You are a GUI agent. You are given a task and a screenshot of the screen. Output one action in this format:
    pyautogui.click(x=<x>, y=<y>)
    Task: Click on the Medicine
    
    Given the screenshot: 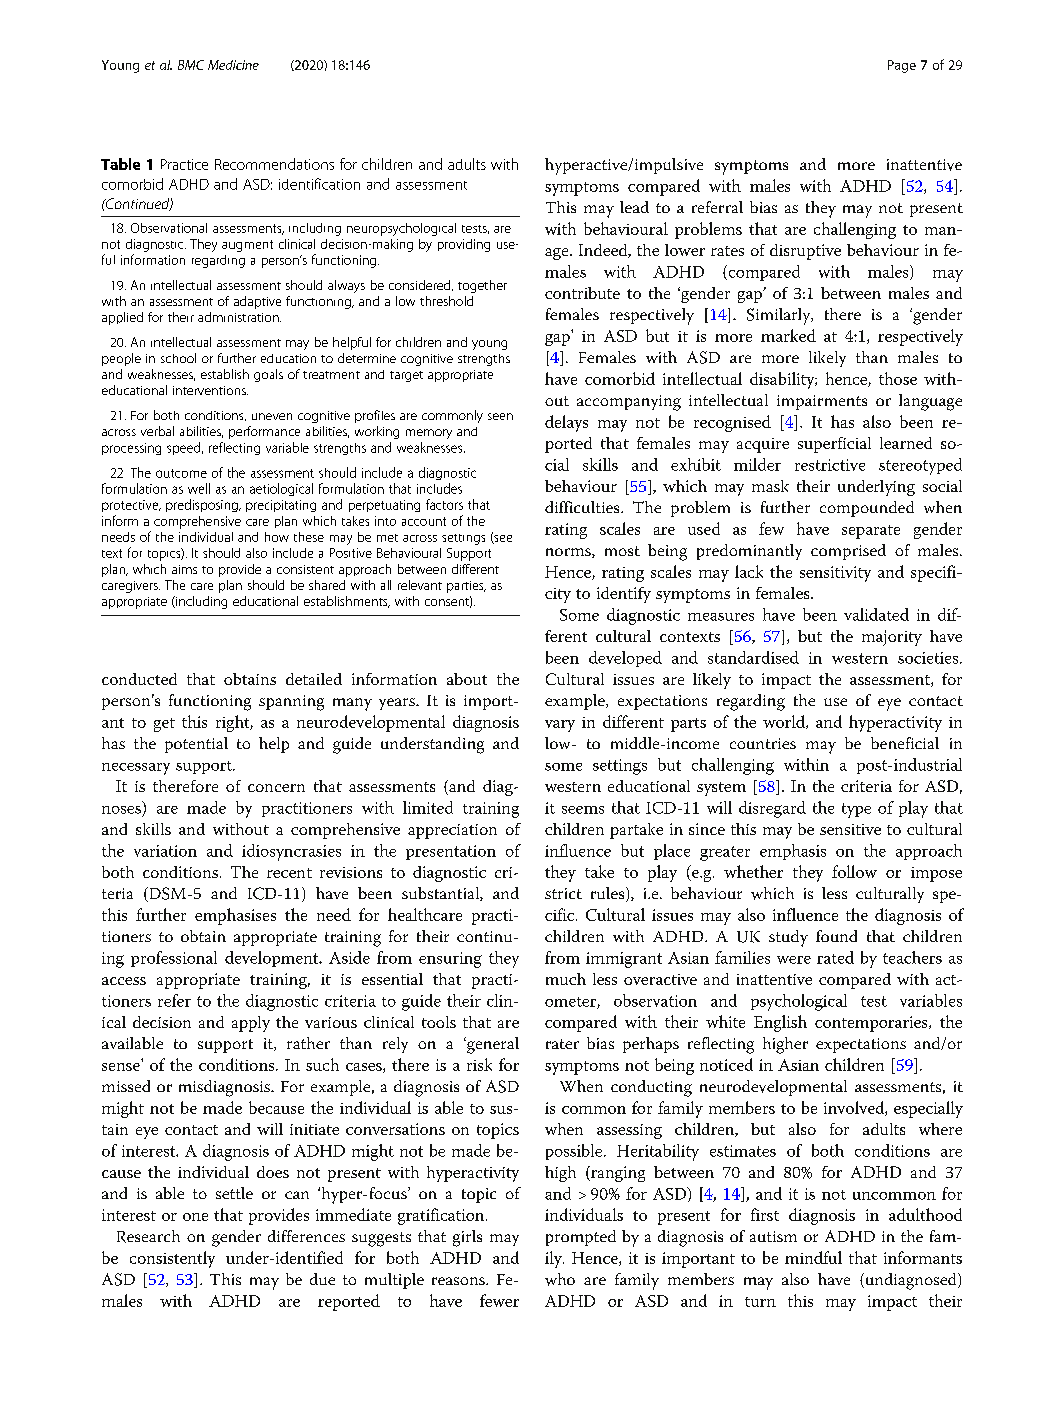 What is the action you would take?
    pyautogui.click(x=233, y=65)
